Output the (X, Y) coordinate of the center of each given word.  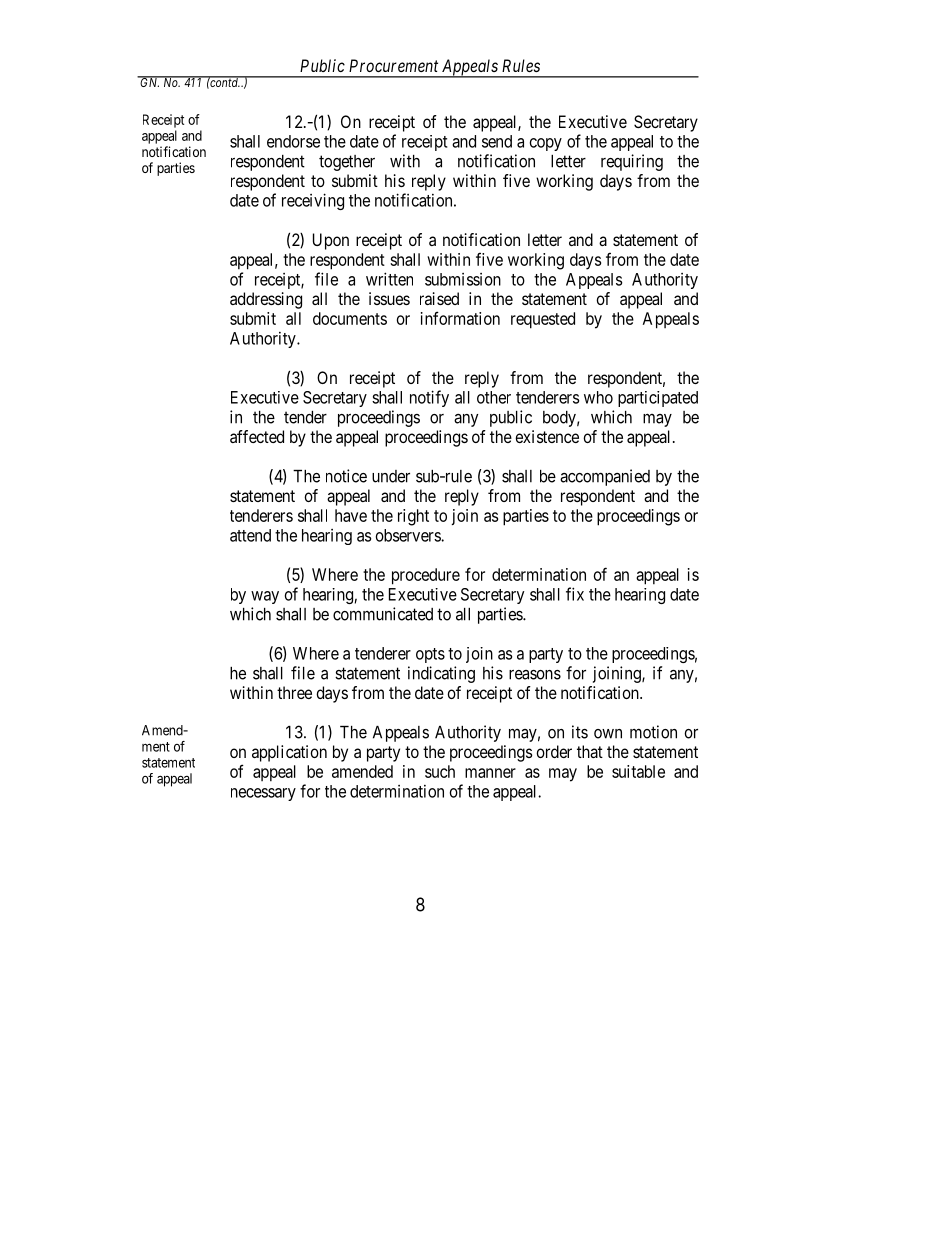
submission (463, 279)
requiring (632, 162)
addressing (266, 300)
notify (429, 398)
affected (257, 436)
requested (543, 320)
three (294, 692)
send (497, 141)
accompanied (605, 477)
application (289, 753)
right (413, 517)
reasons (535, 675)
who (598, 397)
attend (250, 535)
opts (430, 655)
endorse (293, 141)
